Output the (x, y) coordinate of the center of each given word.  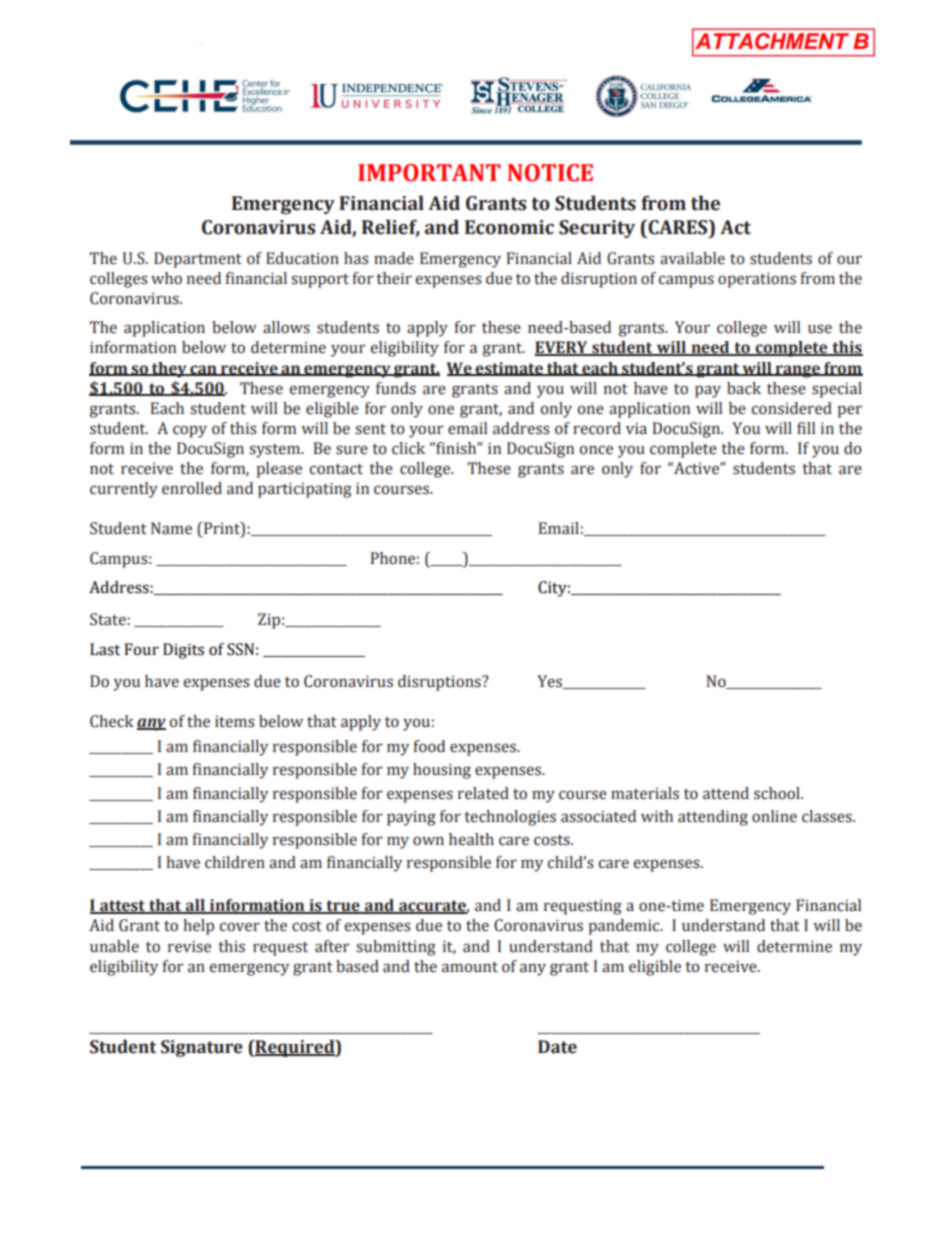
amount (470, 967)
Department (198, 260)
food (429, 746)
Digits (183, 651)
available (692, 258)
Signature (202, 1048)
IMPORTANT (429, 173)
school (778, 793)
